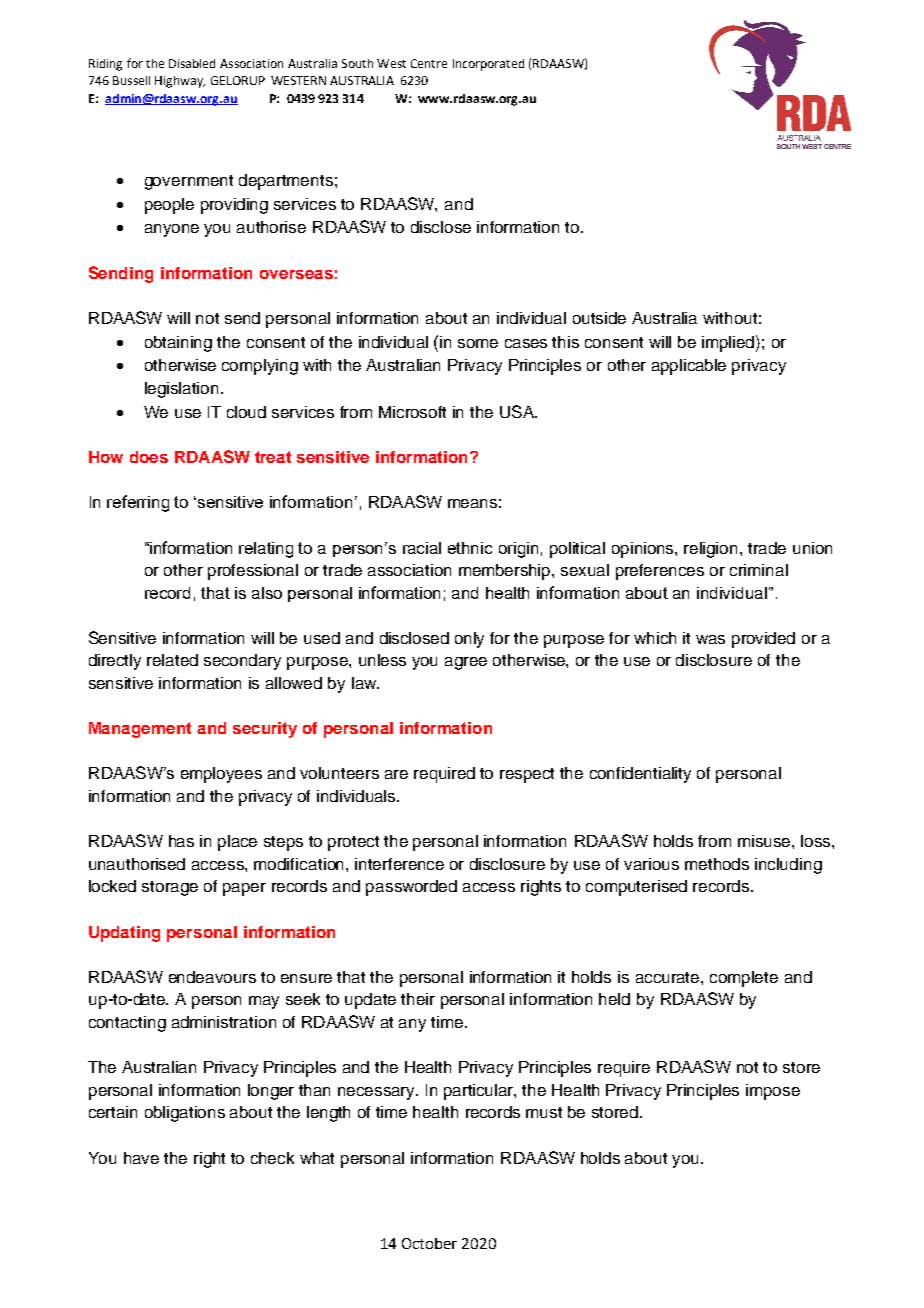 The image size is (924, 1308). What do you see at coordinates (429, 1243) in the screenshot?
I see `October` at bounding box center [429, 1243].
